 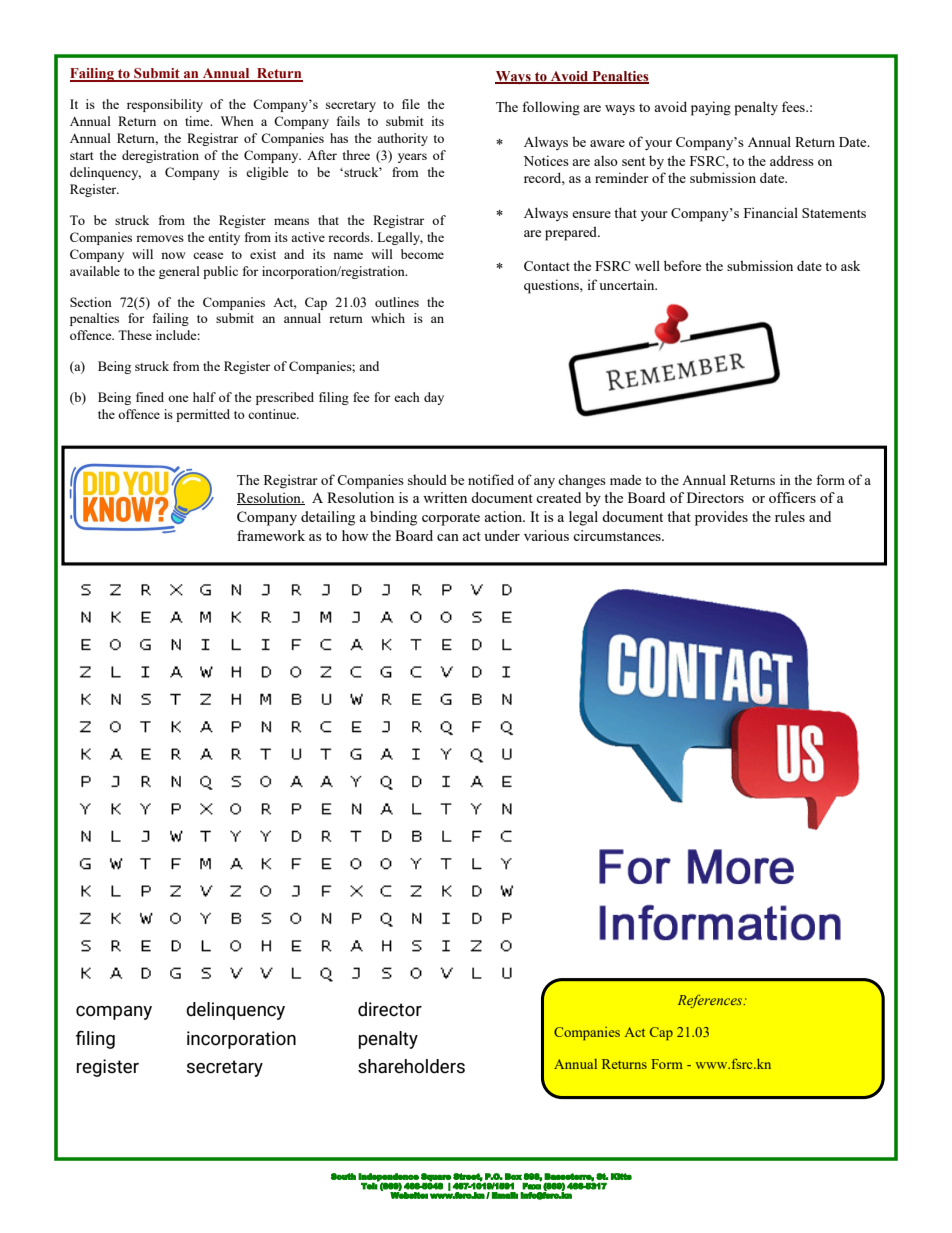 I want to click on South, so click(x=343, y=1176).
